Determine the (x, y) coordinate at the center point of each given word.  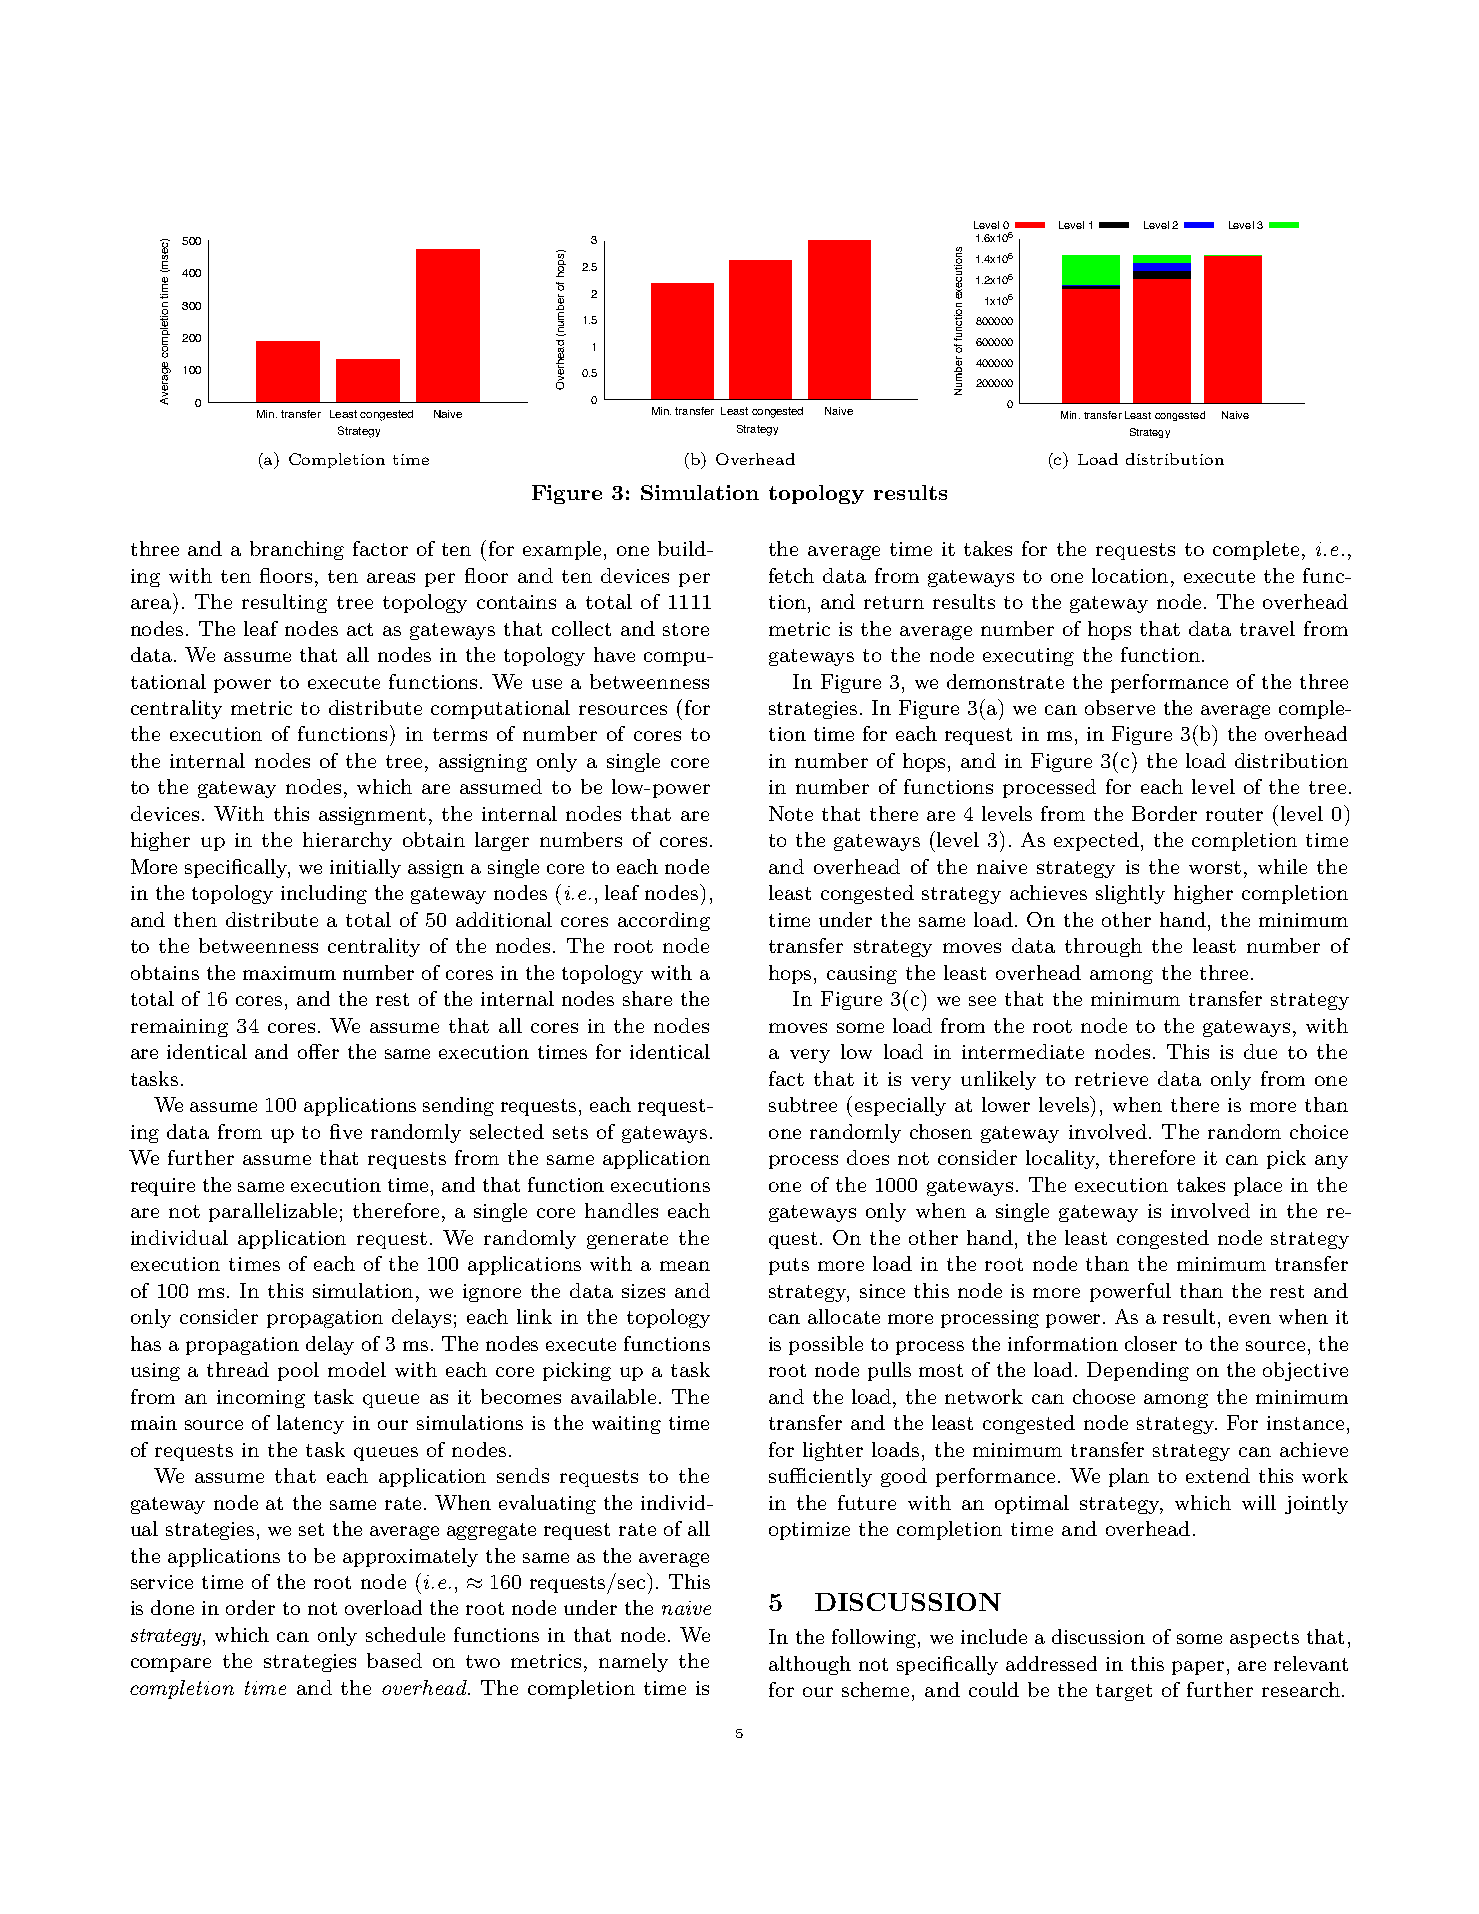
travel (1267, 628)
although (810, 1665)
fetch (791, 575)
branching (297, 550)
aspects (1264, 1639)
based (394, 1660)
